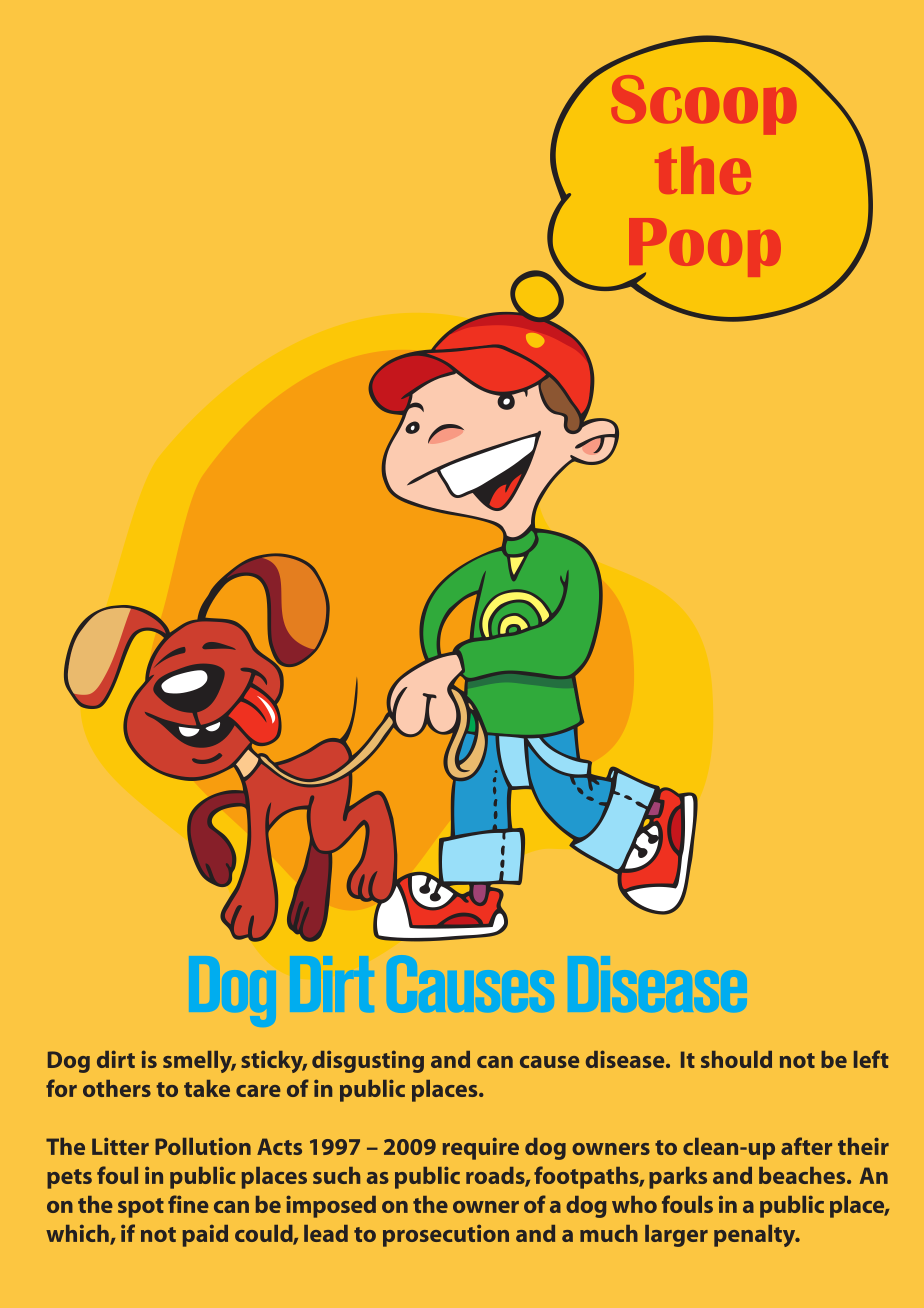 The image size is (924, 1308). I want to click on Litter, so click(120, 1146).
